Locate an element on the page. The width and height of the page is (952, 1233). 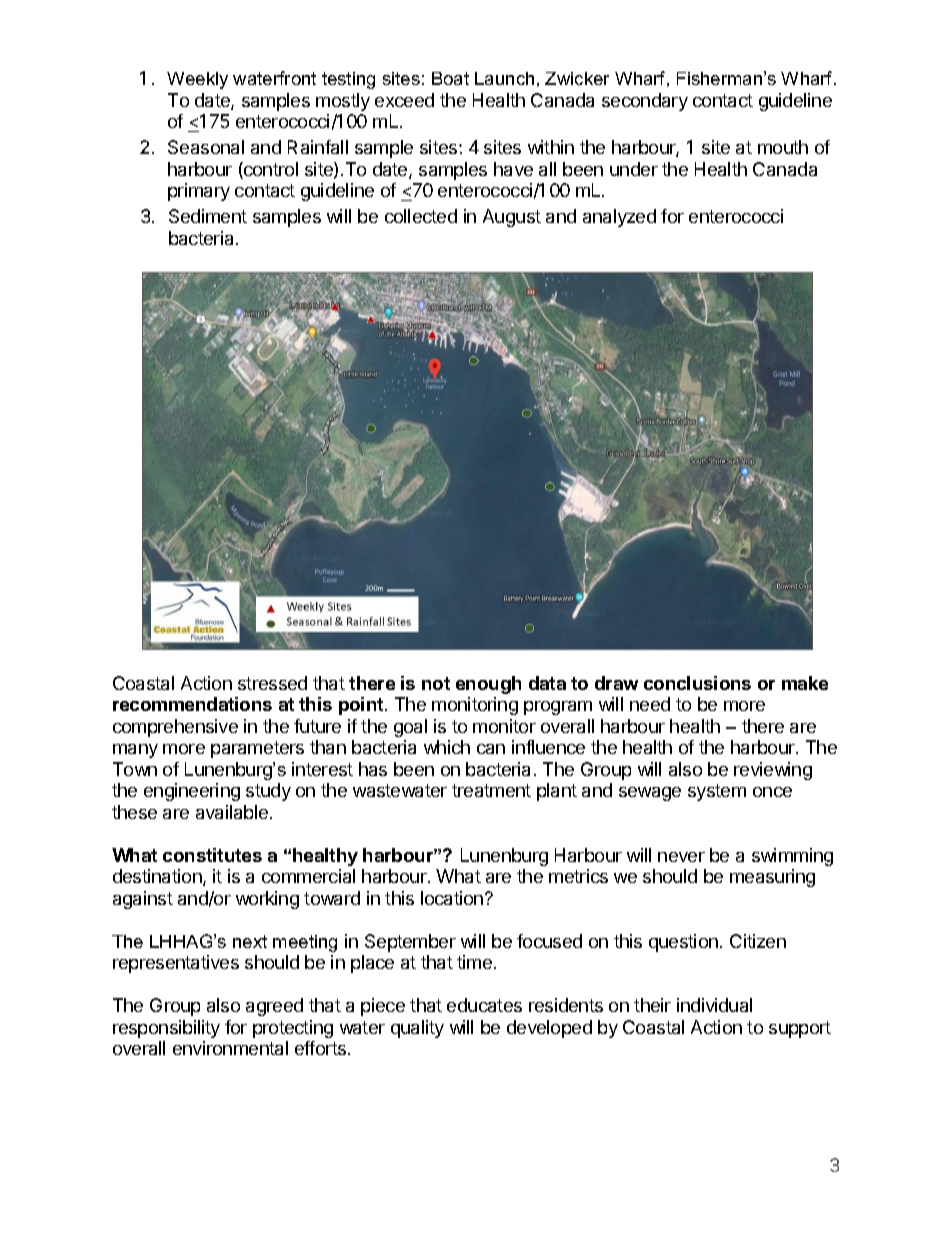
Boat is located at coordinates (450, 78).
